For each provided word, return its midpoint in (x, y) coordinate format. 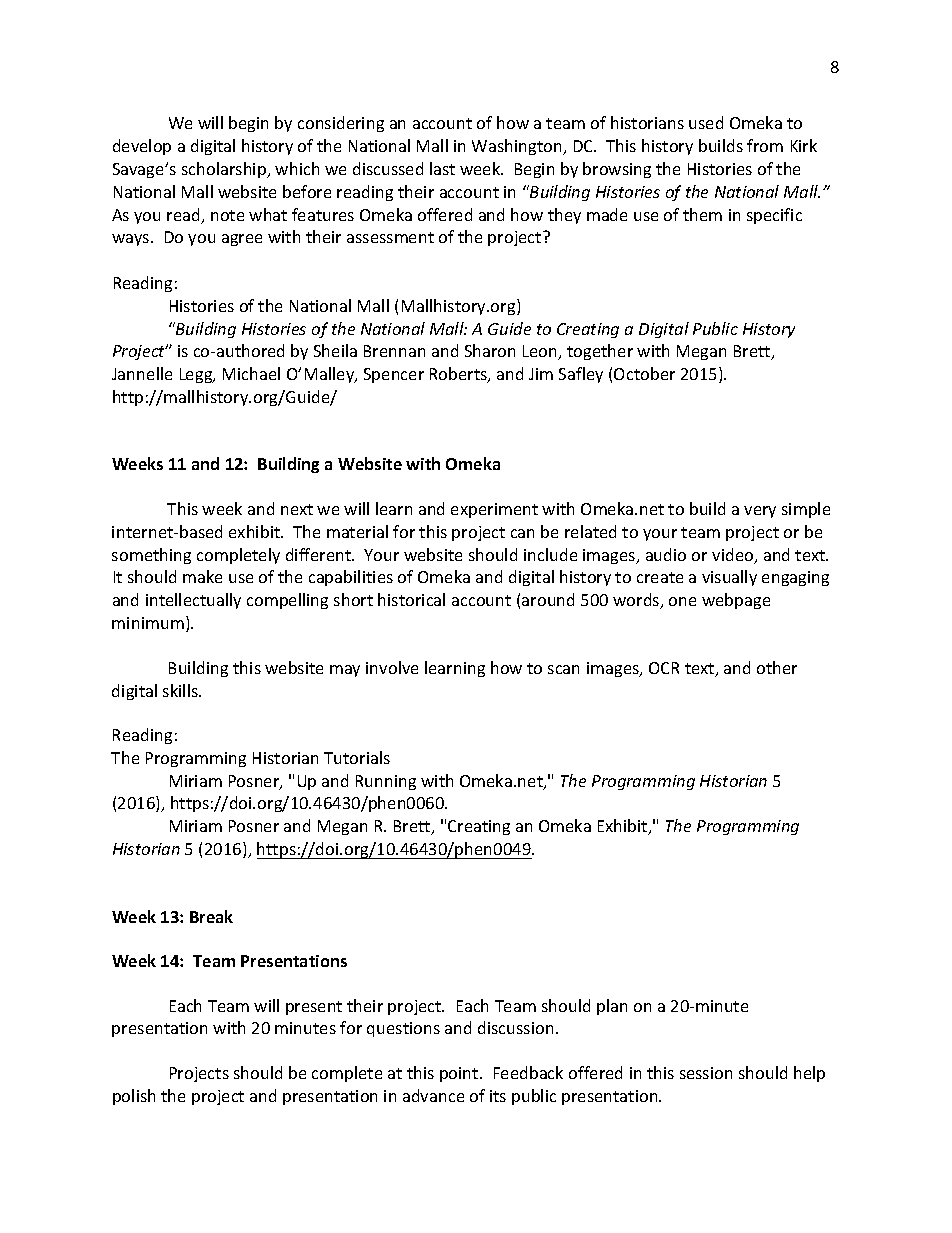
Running (386, 782)
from (765, 145)
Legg (197, 375)
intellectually (193, 601)
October (644, 373)
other (777, 667)
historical (411, 599)
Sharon (490, 350)
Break (211, 916)
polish (134, 1097)
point (460, 1074)
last (442, 168)
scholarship (225, 170)
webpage (736, 601)
